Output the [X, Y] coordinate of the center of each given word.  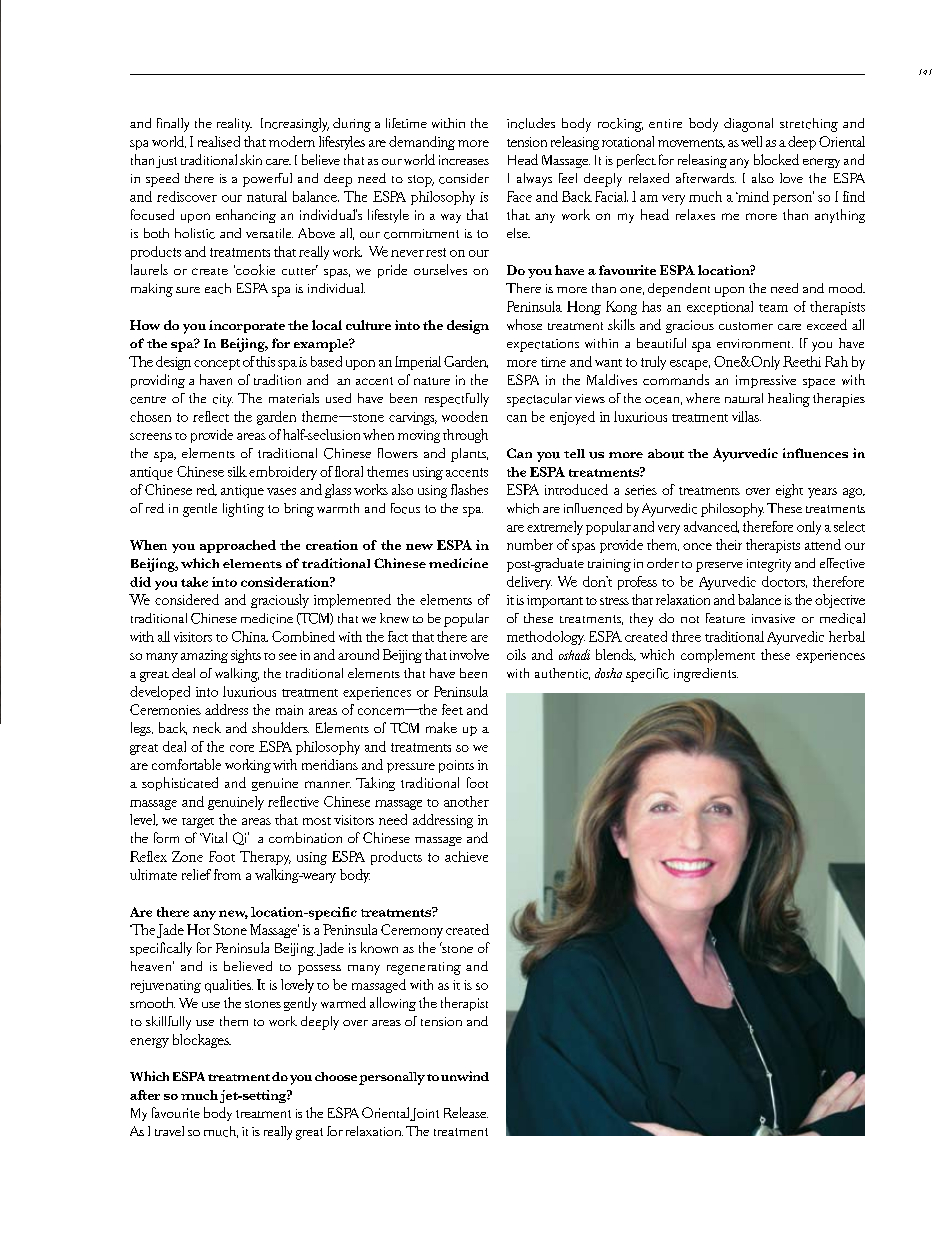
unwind [465, 1076]
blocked [776, 159]
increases [464, 160]
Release [466, 1112]
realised [219, 141]
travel [169, 1131]
